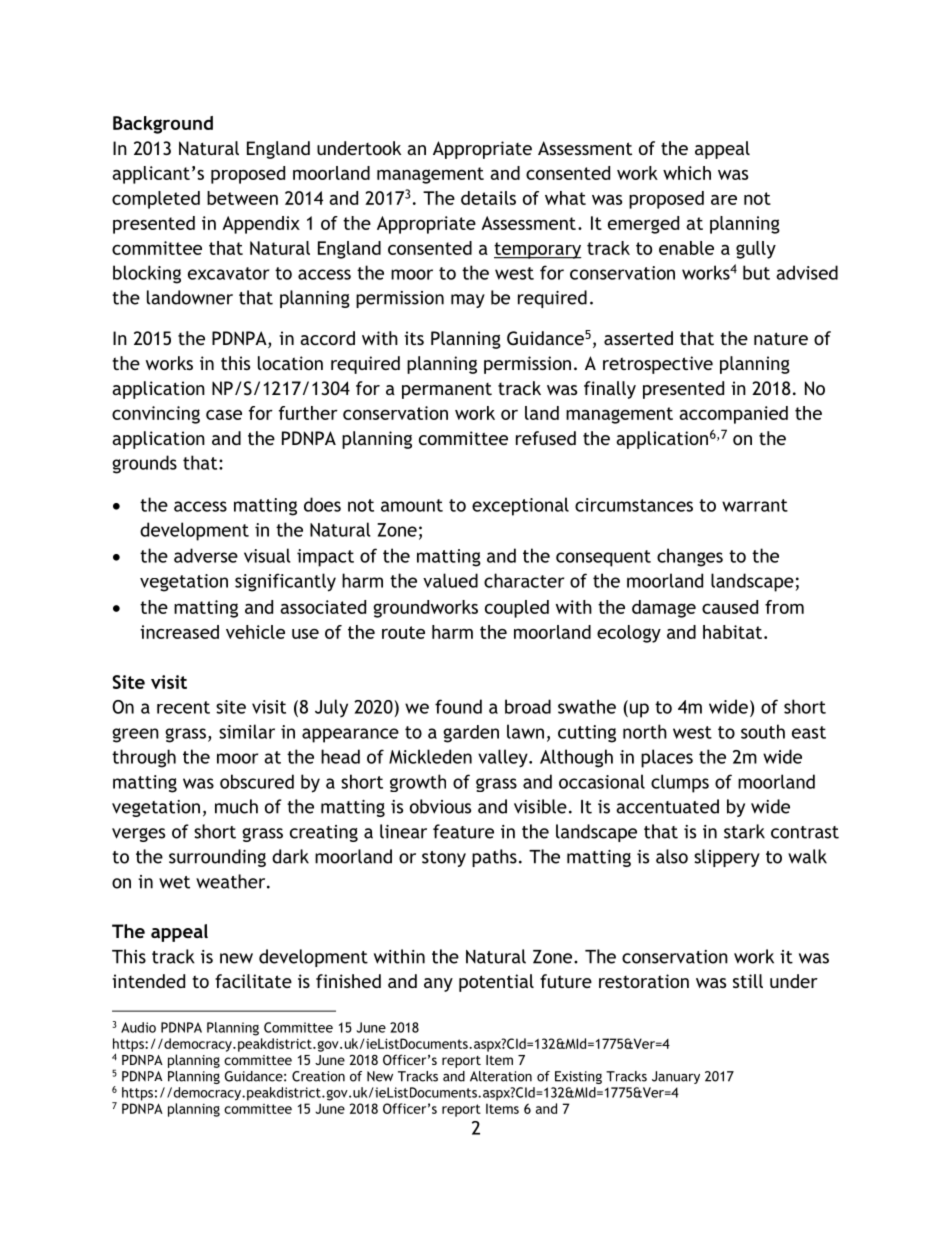 The height and width of the image is (1233, 952). I want to click on Audio, so click(138, 1027).
